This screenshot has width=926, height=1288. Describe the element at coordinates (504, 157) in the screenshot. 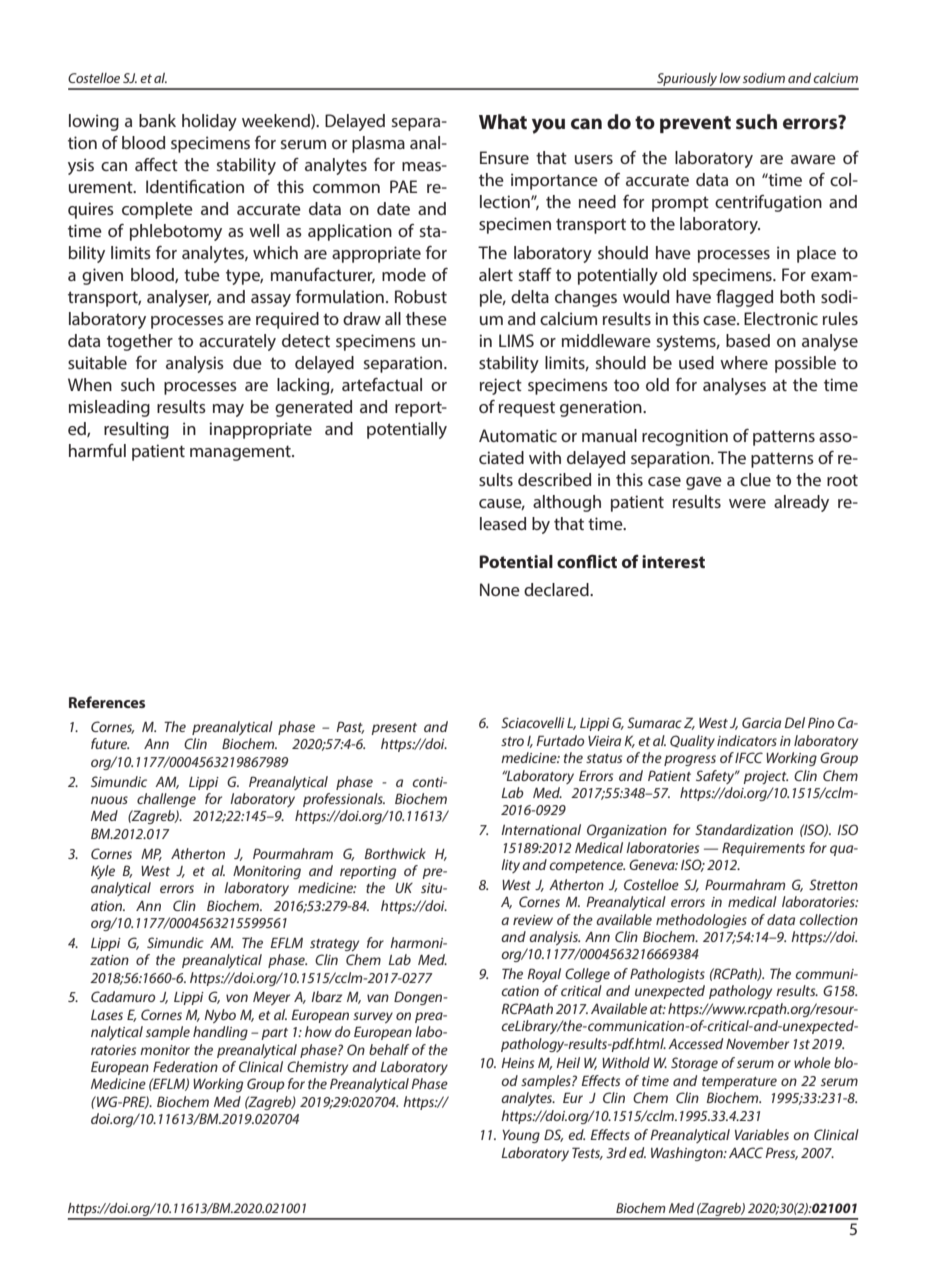

I see `Ensure` at that location.
